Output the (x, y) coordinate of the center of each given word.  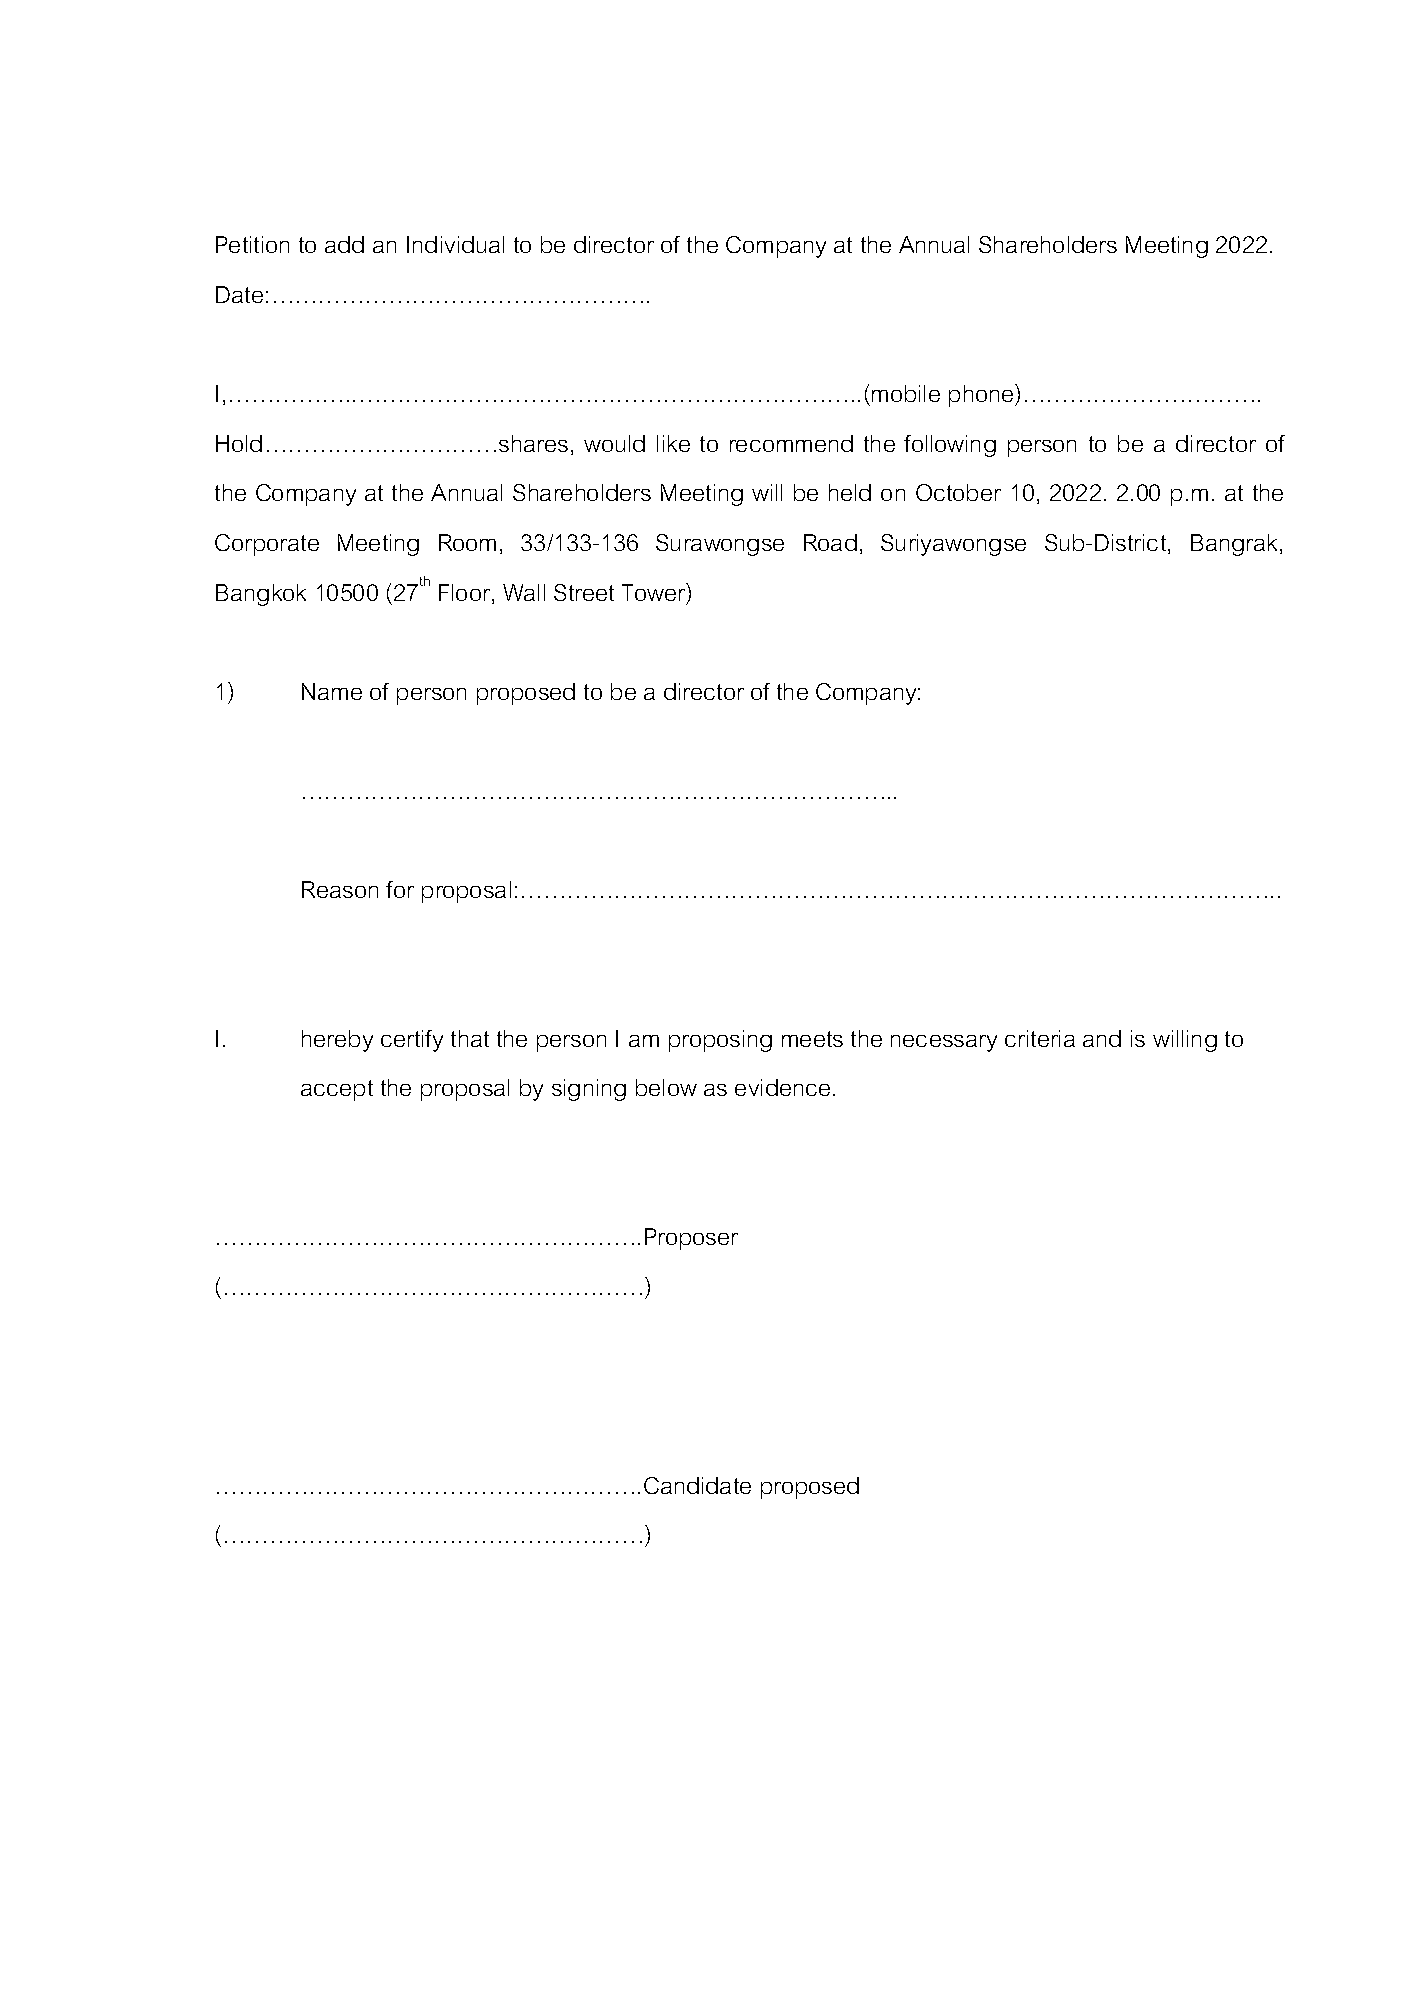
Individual (455, 244)
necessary (944, 1043)
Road (830, 542)
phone (982, 395)
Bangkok (261, 595)
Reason (340, 889)
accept (337, 1090)
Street (584, 592)
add (344, 244)
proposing (720, 1041)
